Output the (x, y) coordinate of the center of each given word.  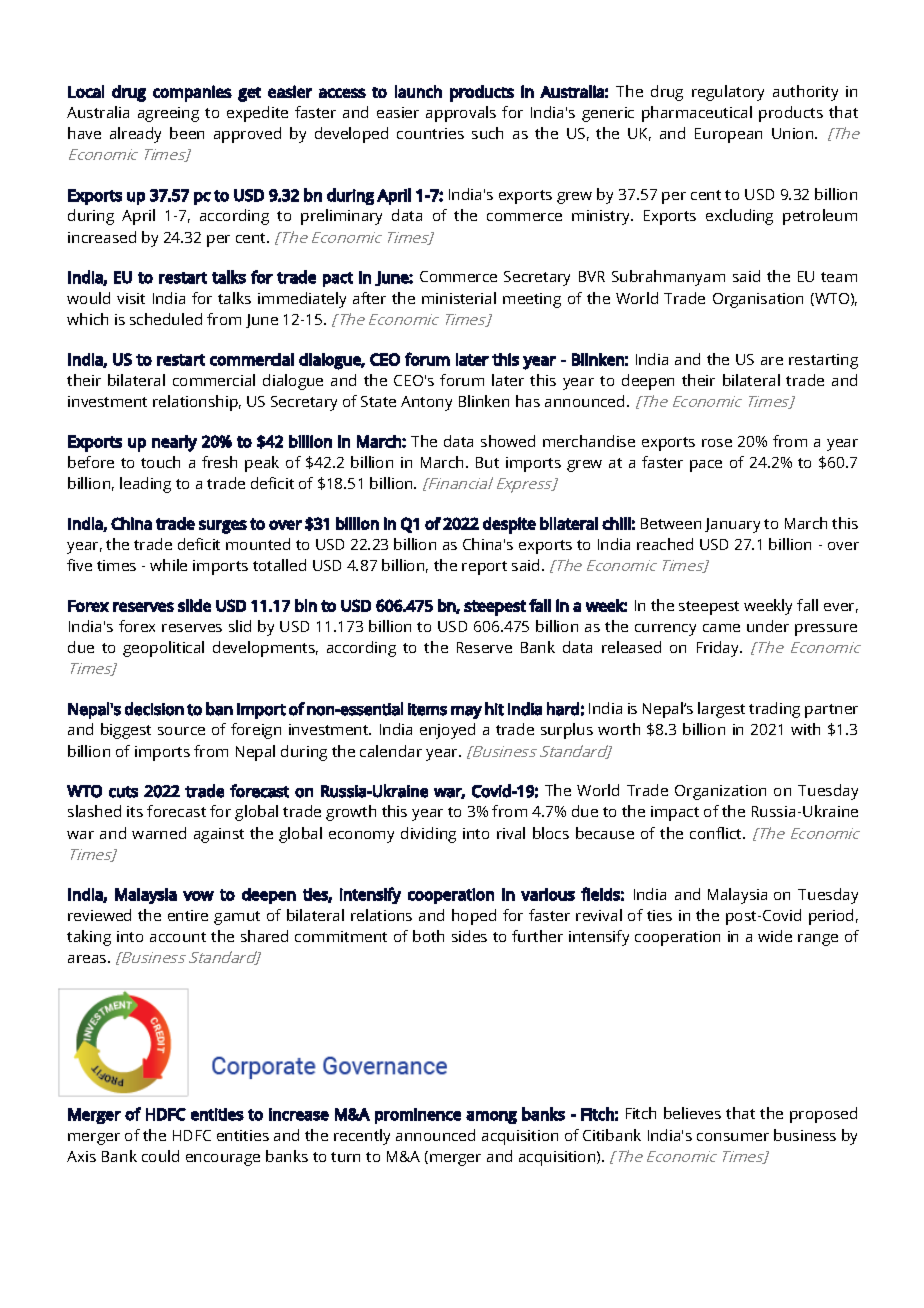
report (484, 568)
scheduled (166, 319)
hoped (474, 917)
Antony (426, 403)
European (728, 135)
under (768, 626)
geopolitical (163, 649)
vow (198, 896)
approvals (461, 114)
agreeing (168, 114)
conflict (717, 833)
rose (717, 443)
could (160, 1156)
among (491, 1117)
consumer (733, 1137)
